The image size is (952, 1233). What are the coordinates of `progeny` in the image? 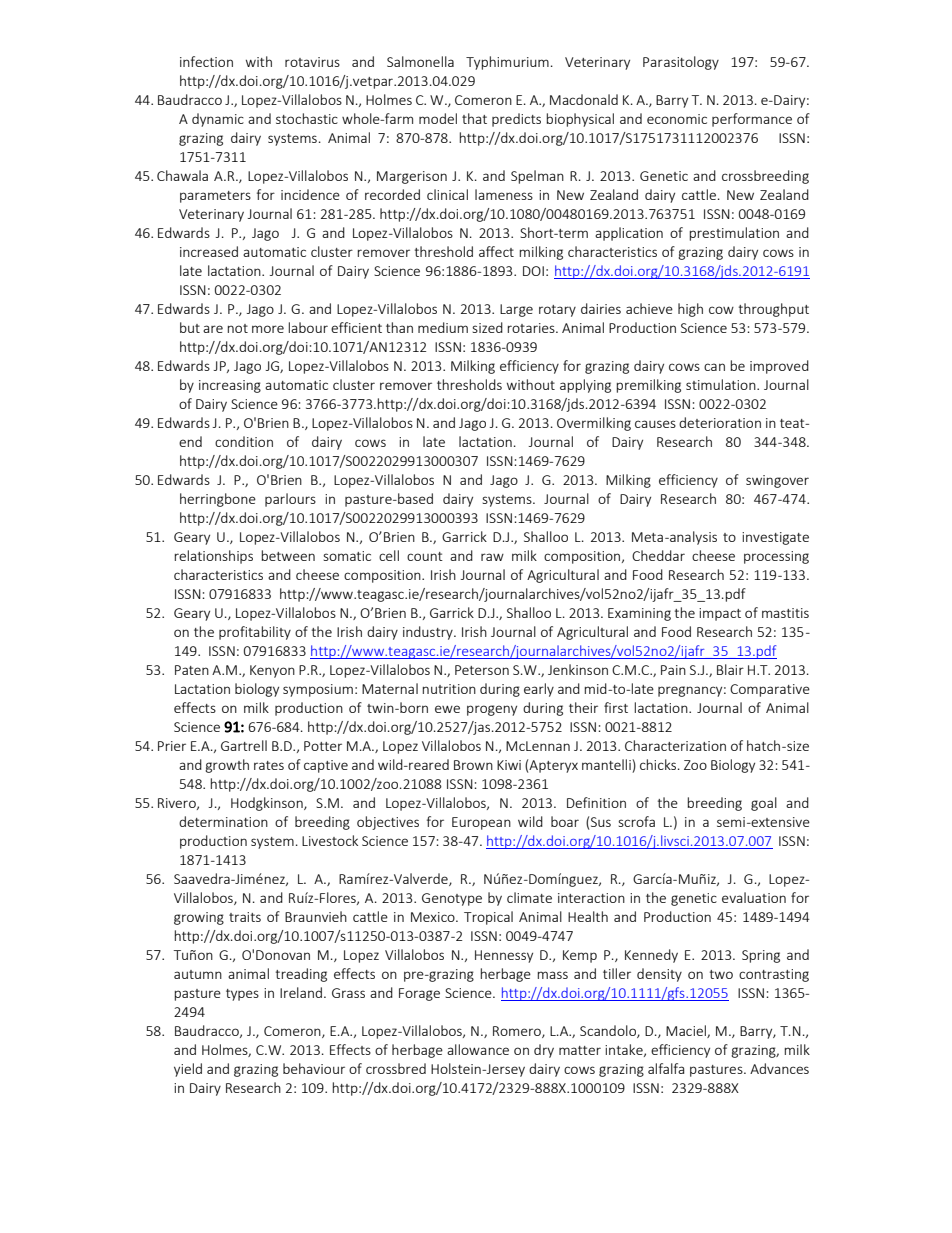 It's located at (492, 710).
